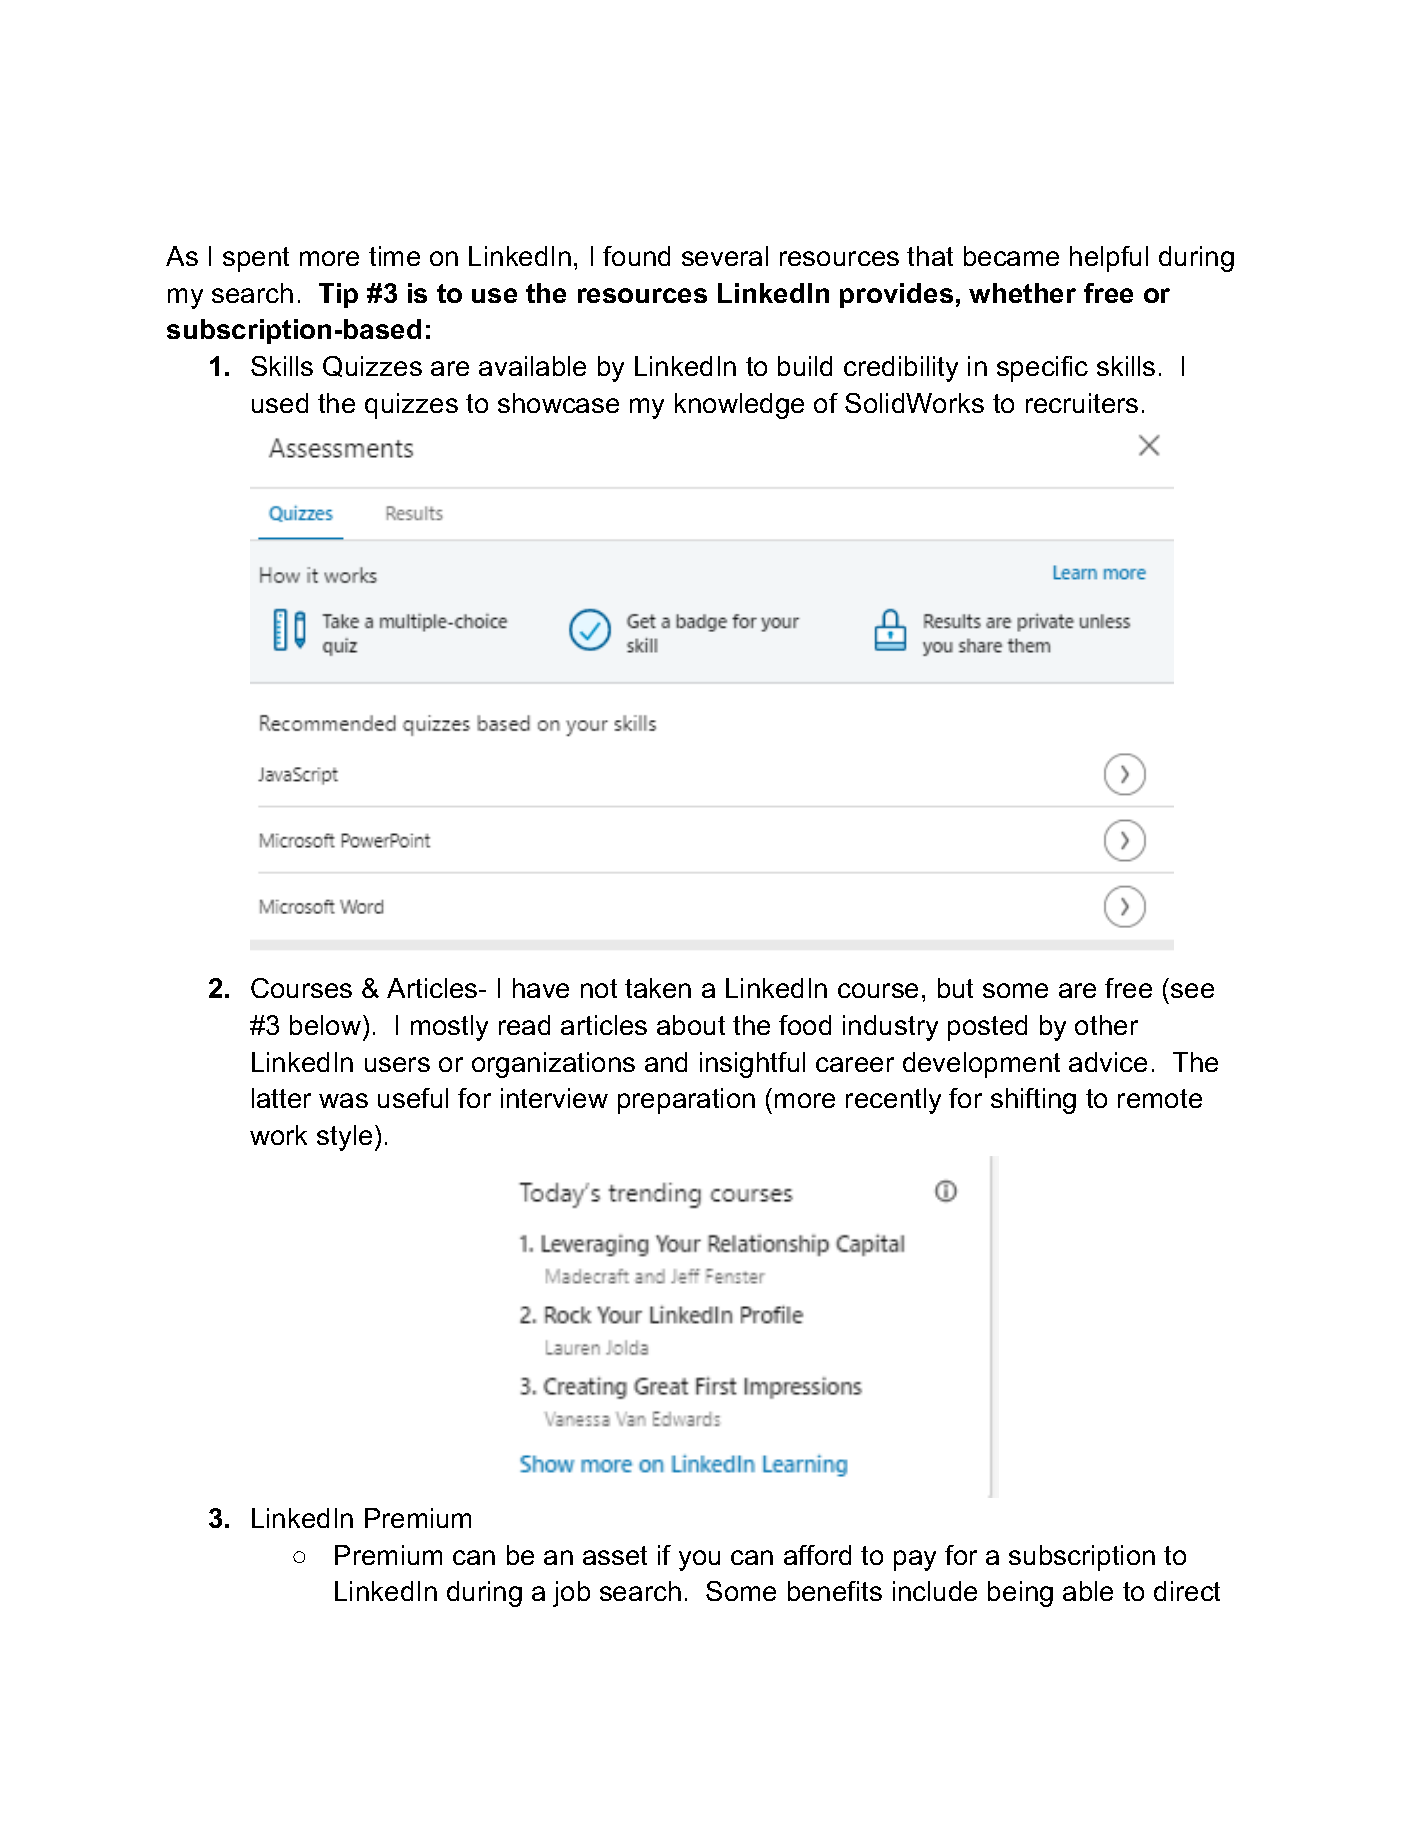 The image size is (1417, 1834). What do you see at coordinates (1022, 293) in the screenshot?
I see `whether` at bounding box center [1022, 293].
